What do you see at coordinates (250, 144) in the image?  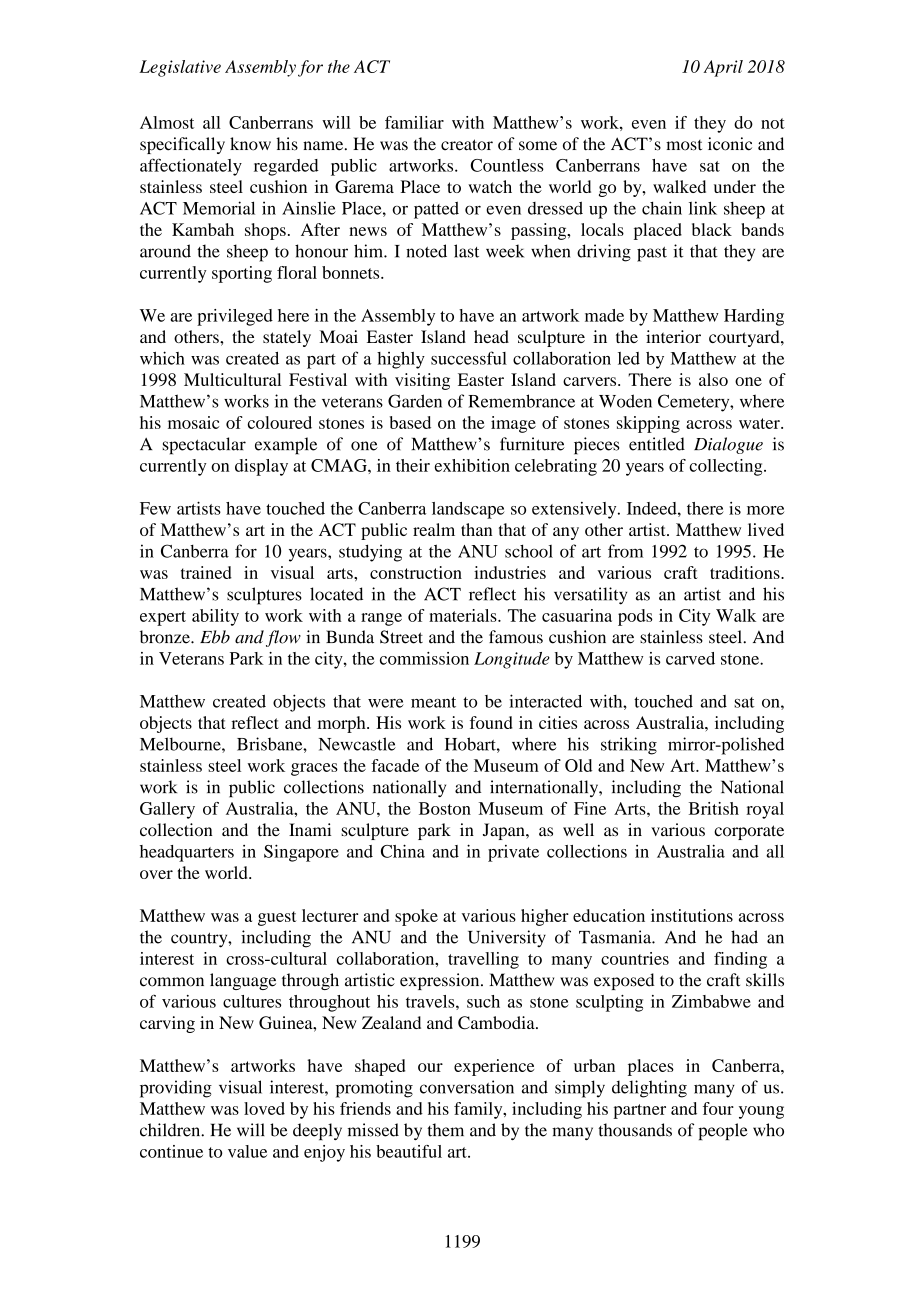 I see `know` at bounding box center [250, 144].
